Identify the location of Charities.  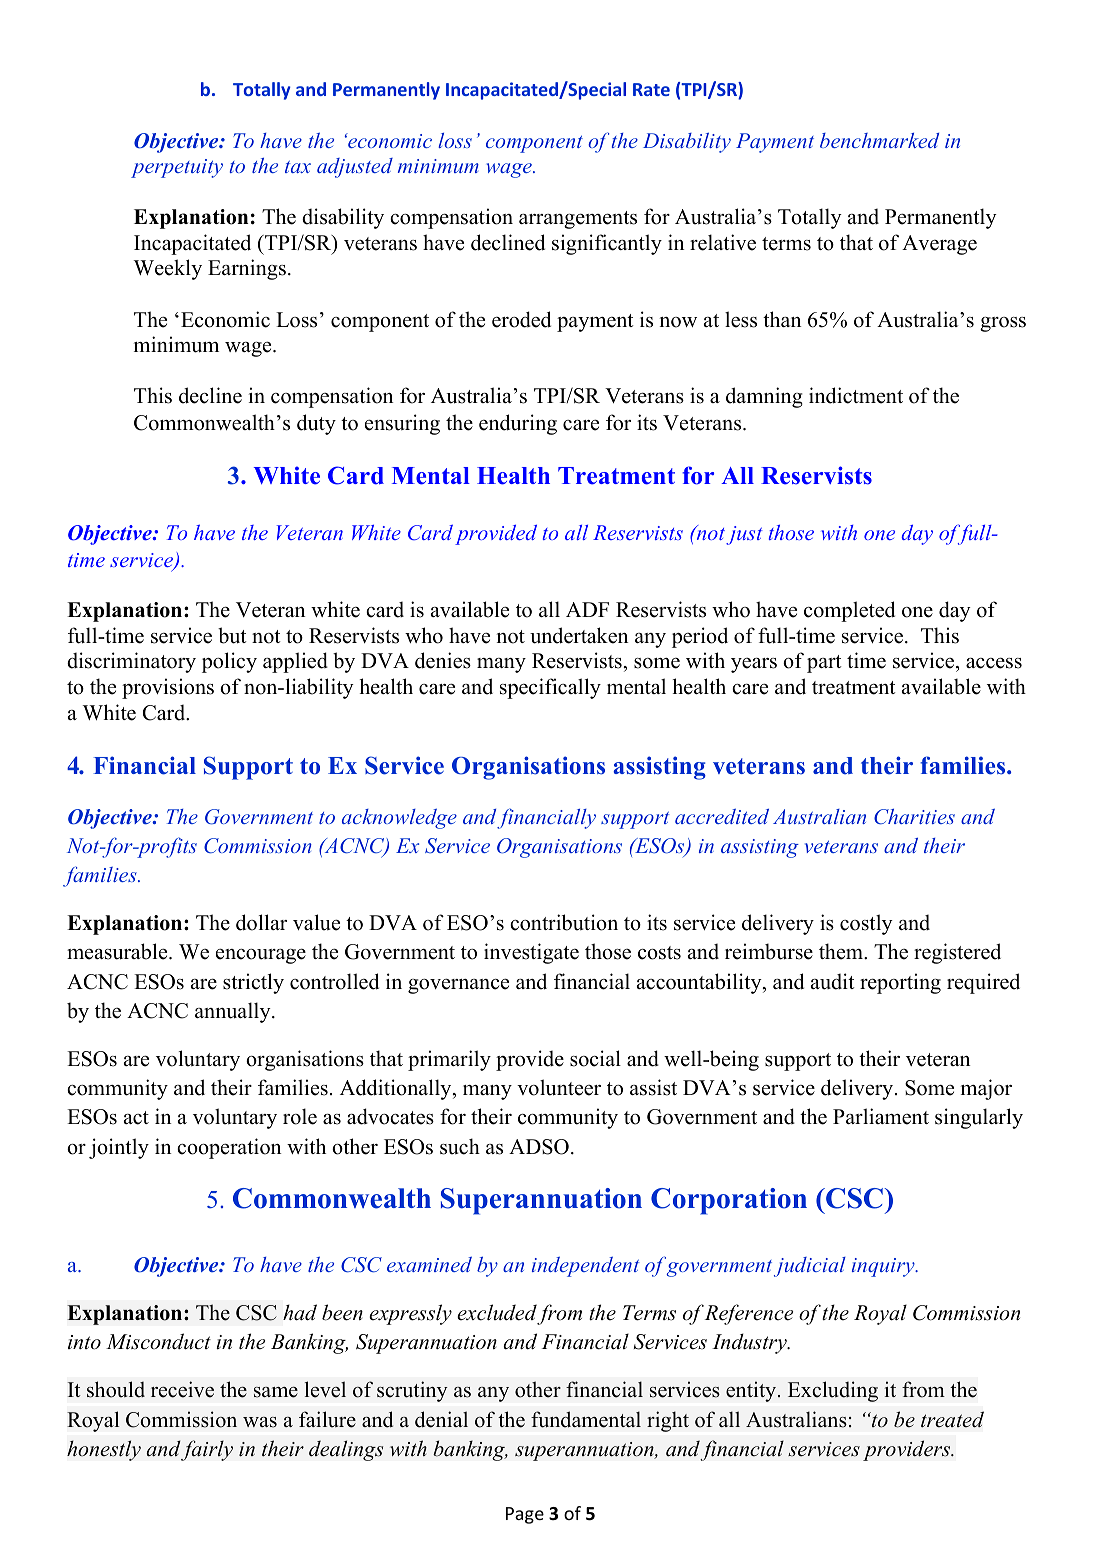
(914, 817).
